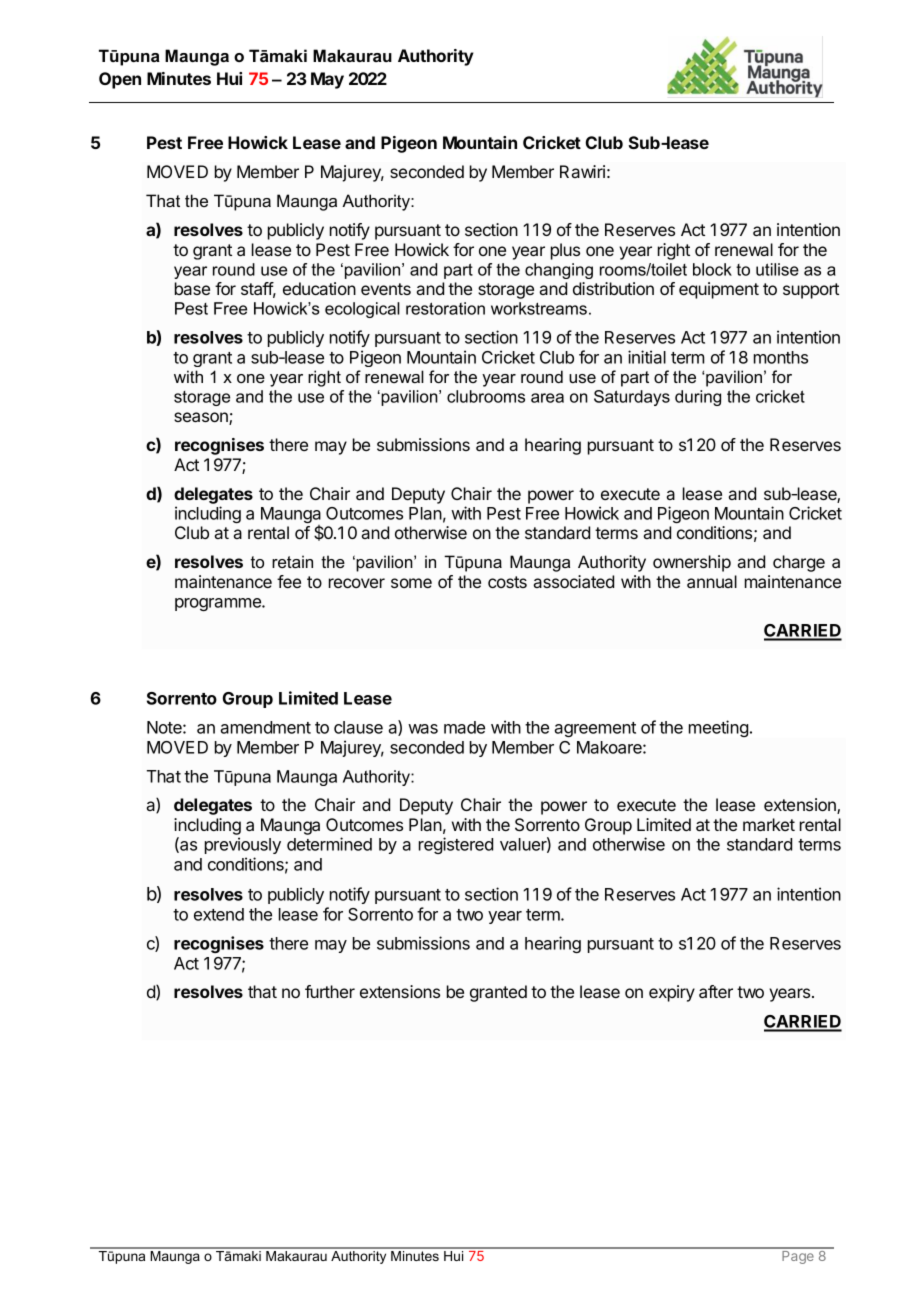 The height and width of the screenshot is (1308, 924). What do you see at coordinates (718, 728) in the screenshot?
I see `meeting` at bounding box center [718, 728].
